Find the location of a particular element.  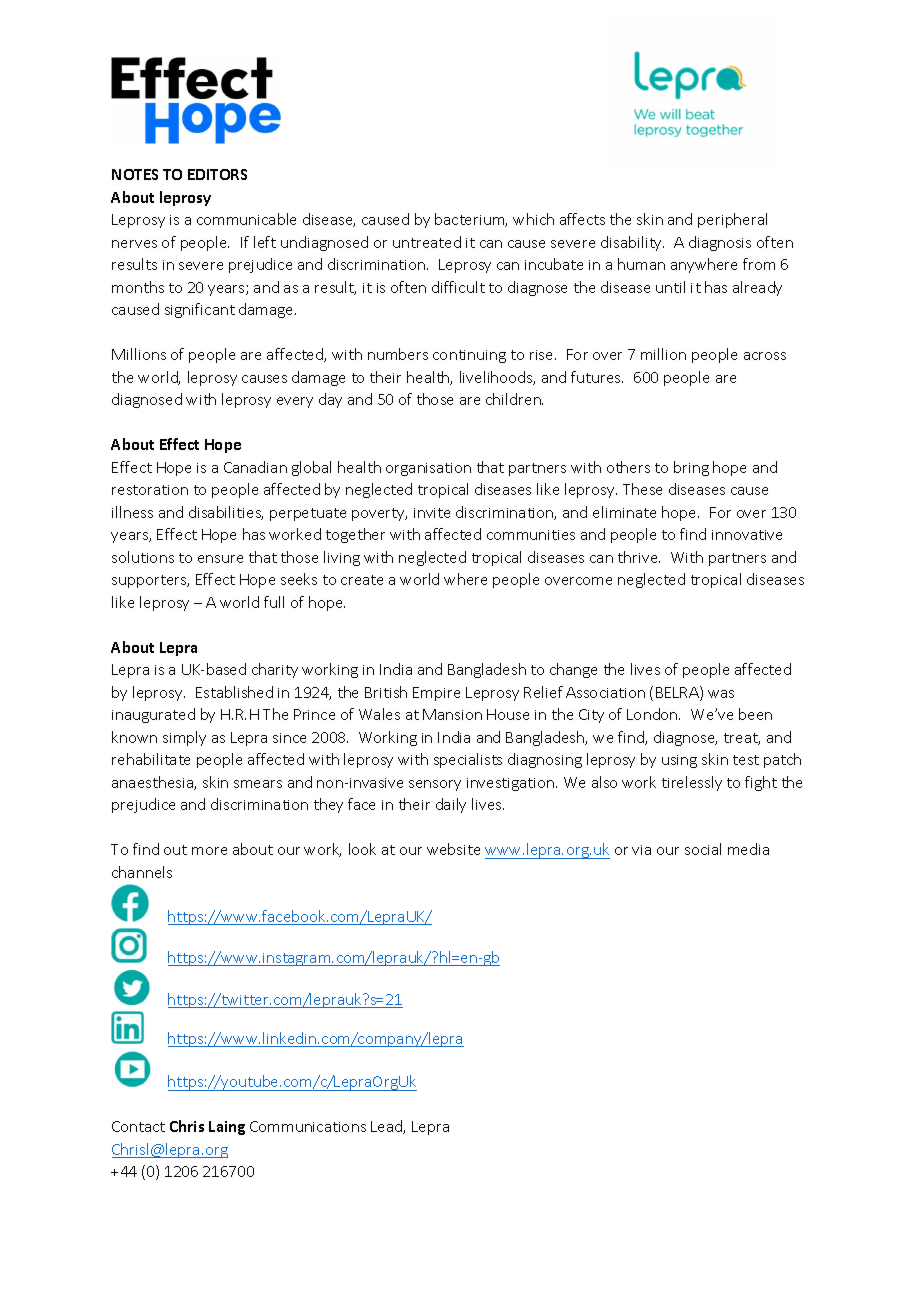

peripheral is located at coordinates (732, 220).
